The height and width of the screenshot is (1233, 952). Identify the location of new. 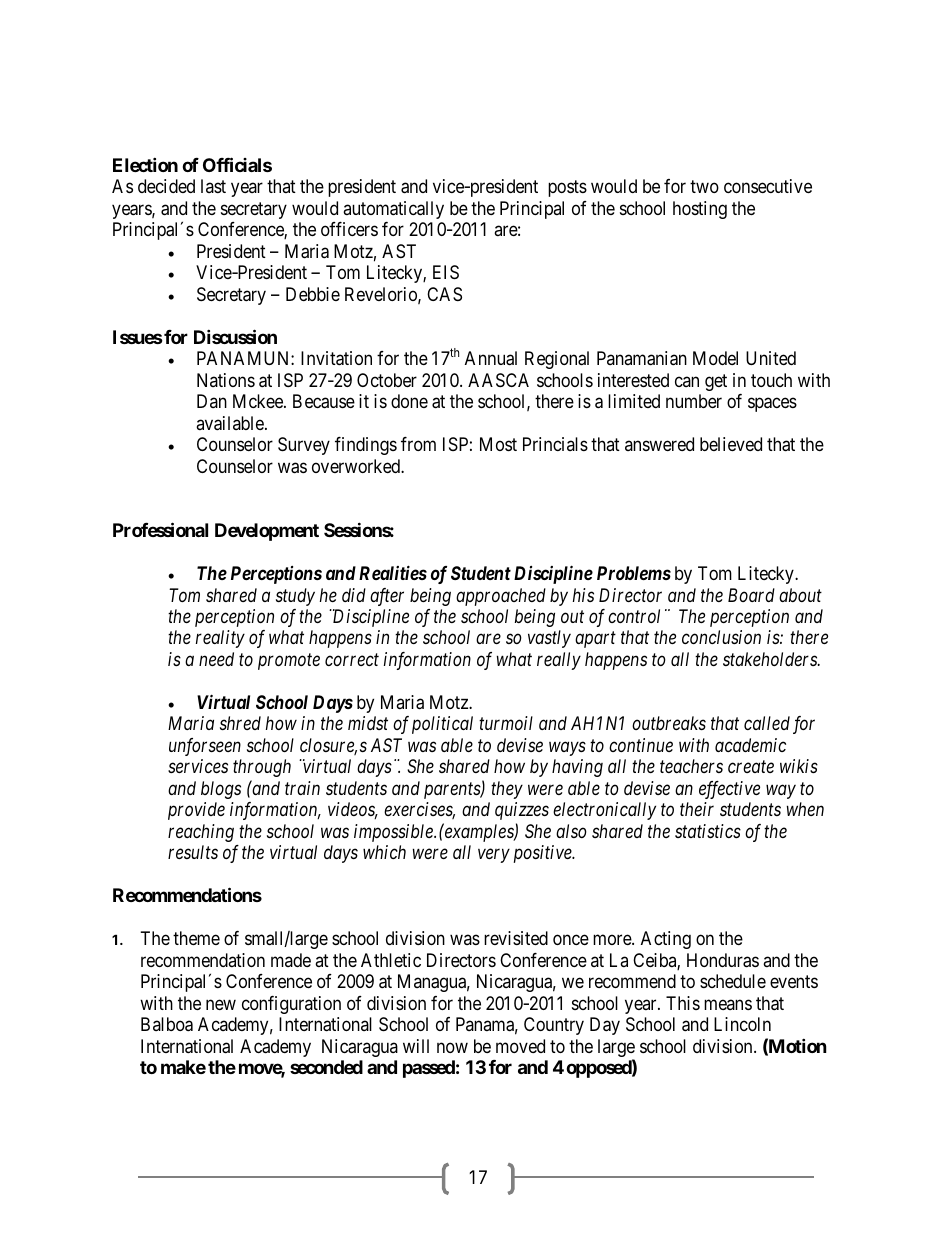
(221, 1004).
